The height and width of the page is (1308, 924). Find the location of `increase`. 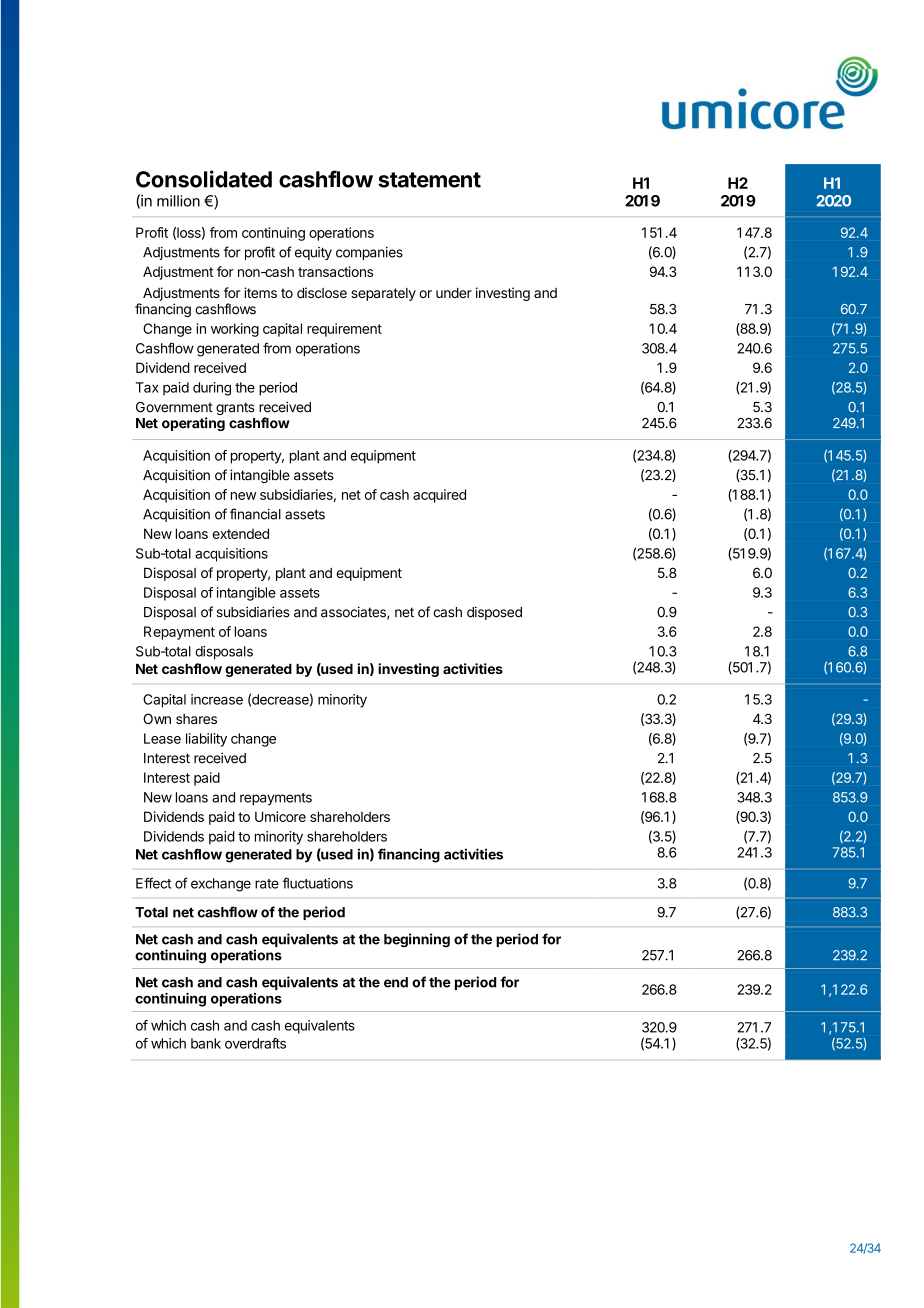

increase is located at coordinates (217, 699).
